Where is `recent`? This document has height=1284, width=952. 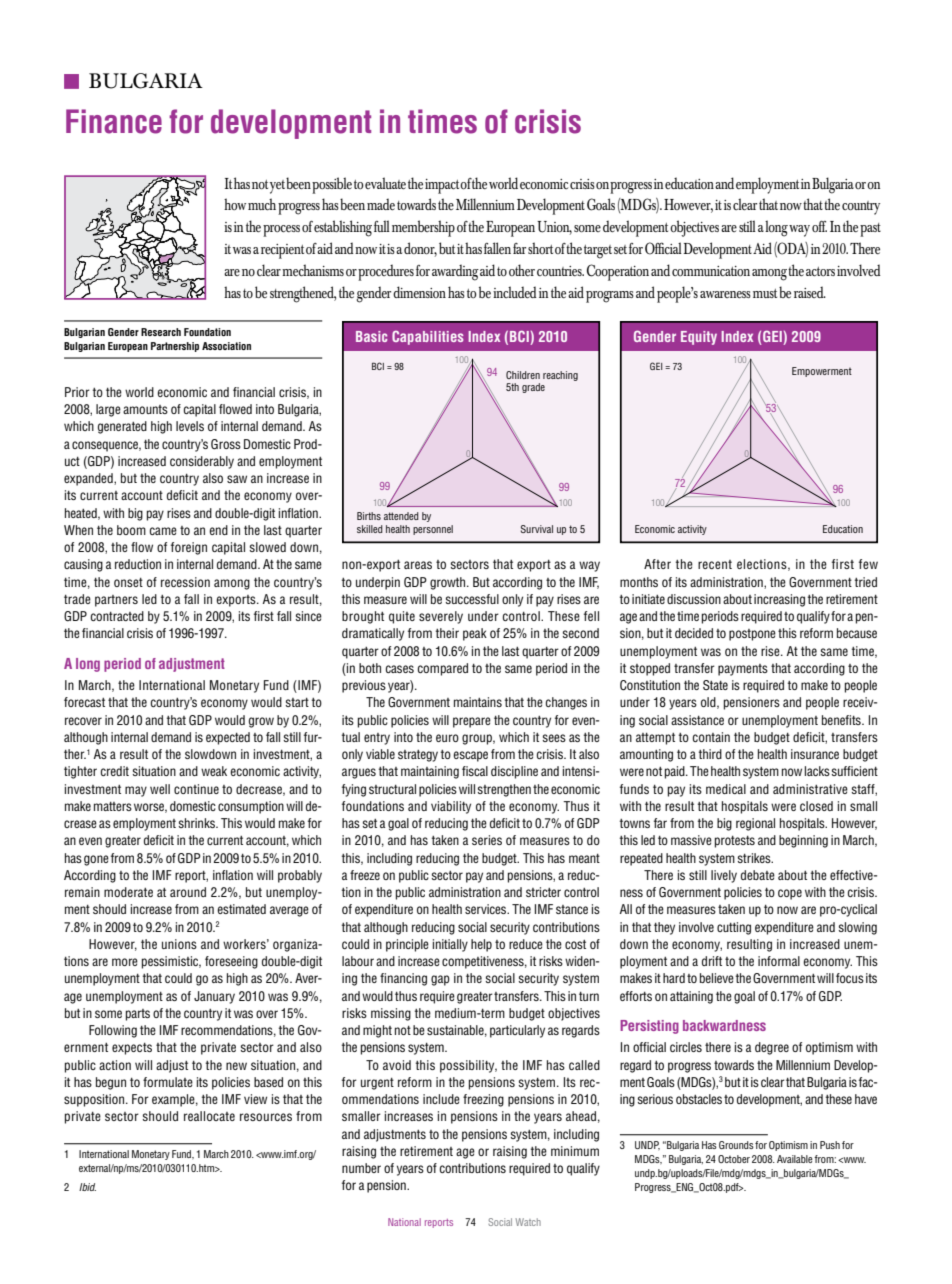
recent is located at coordinates (715, 564).
